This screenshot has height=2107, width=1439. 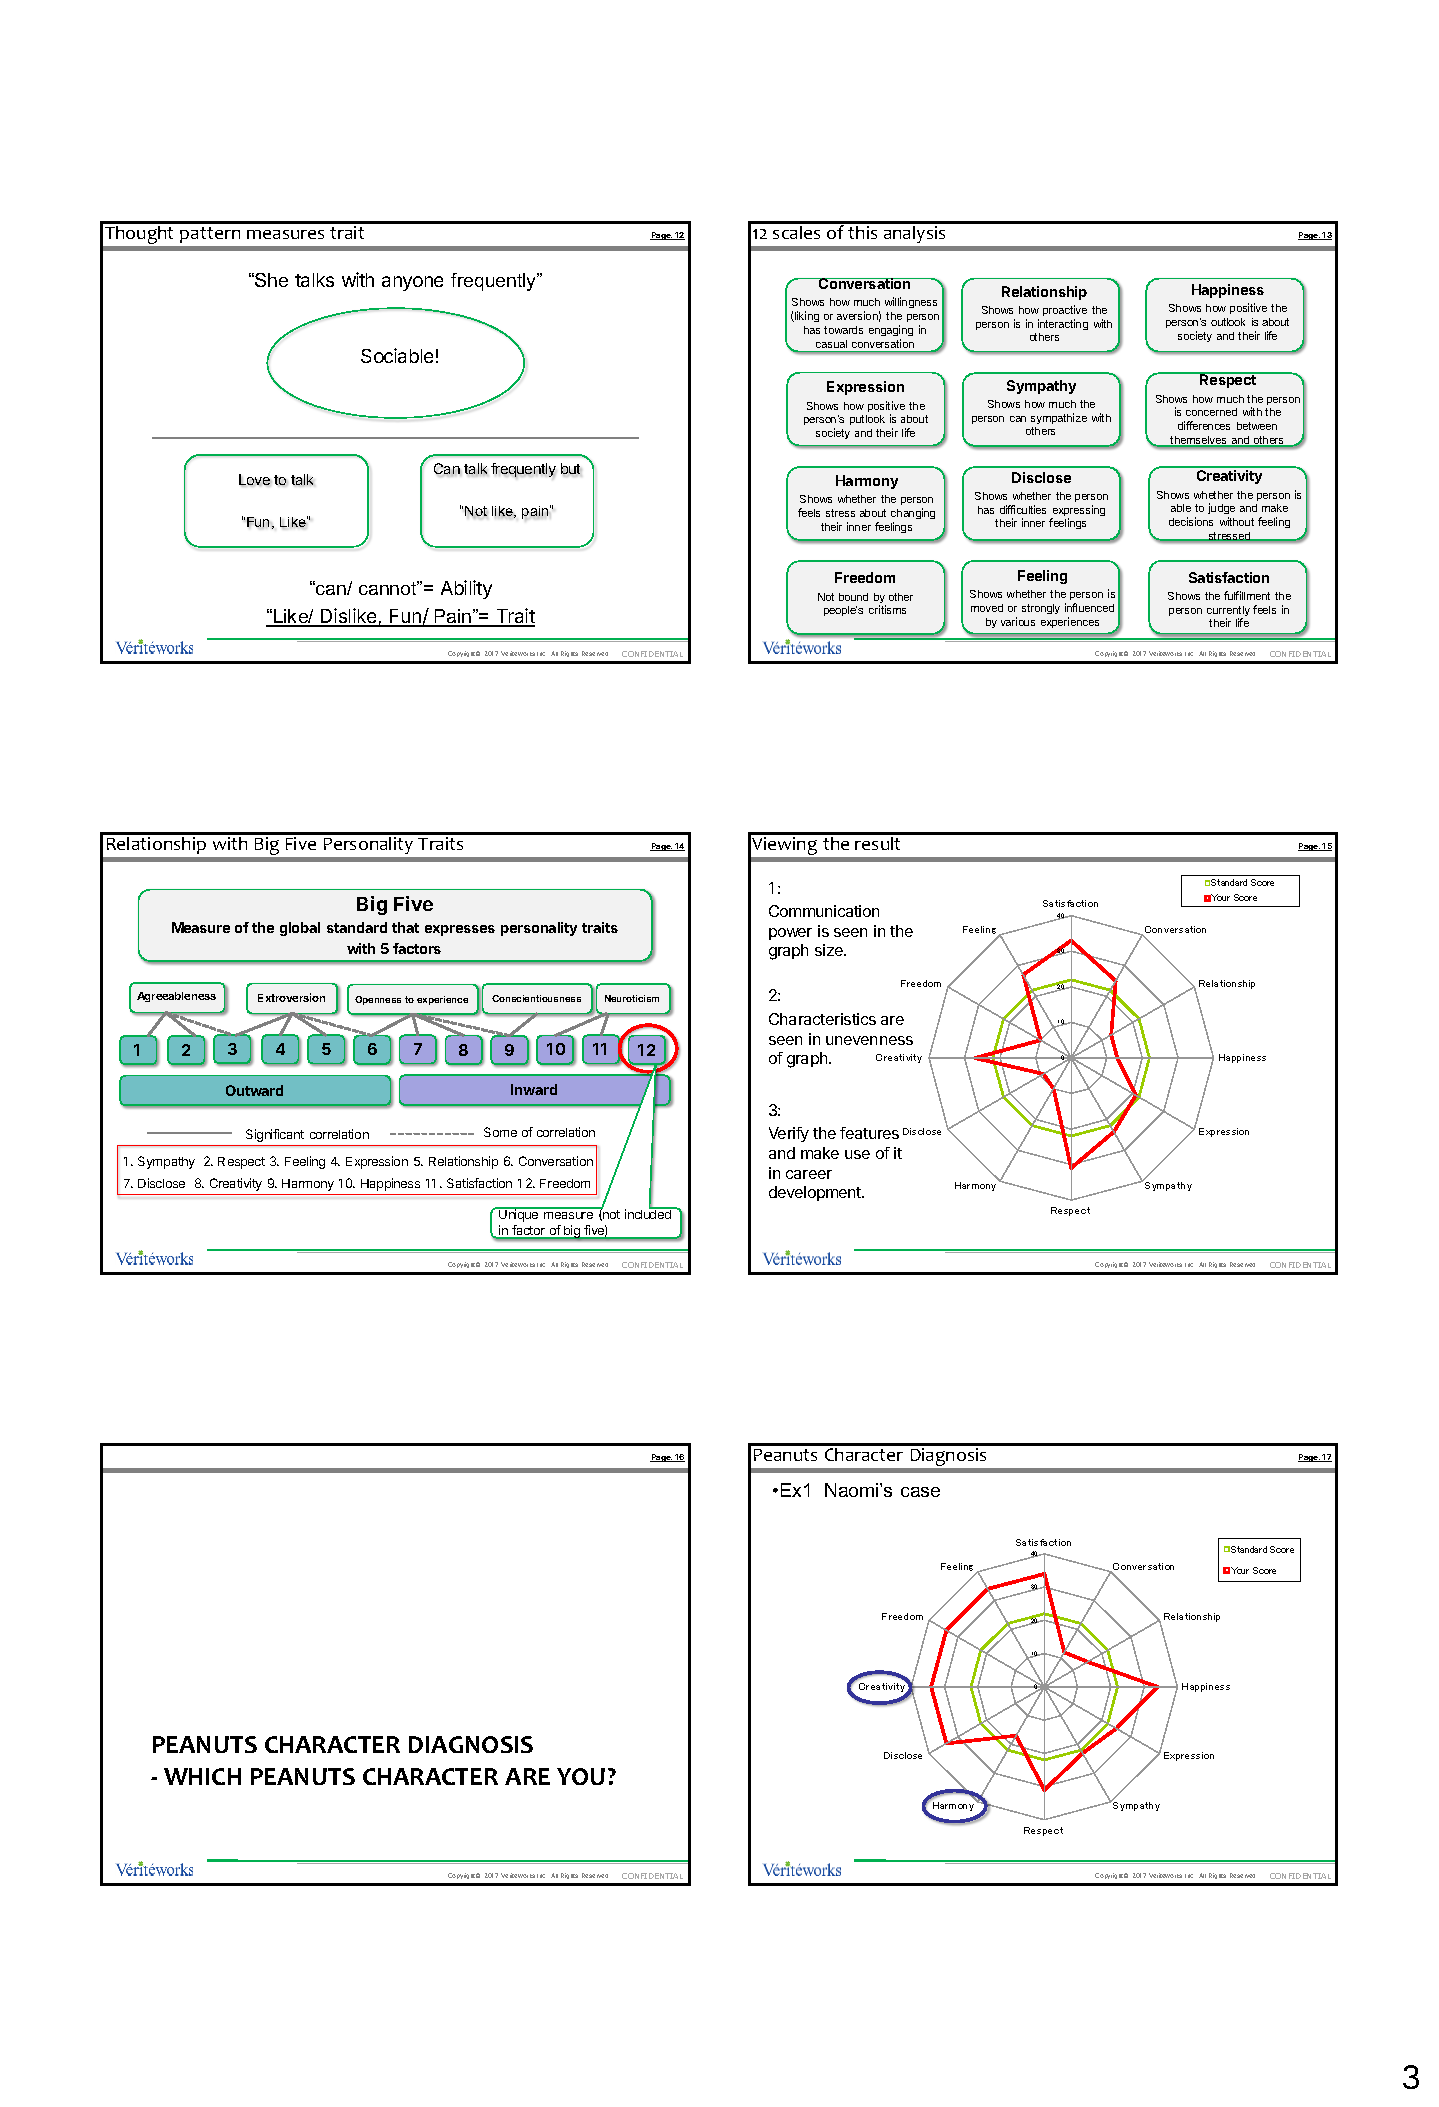 I want to click on use, so click(x=857, y=1154).
